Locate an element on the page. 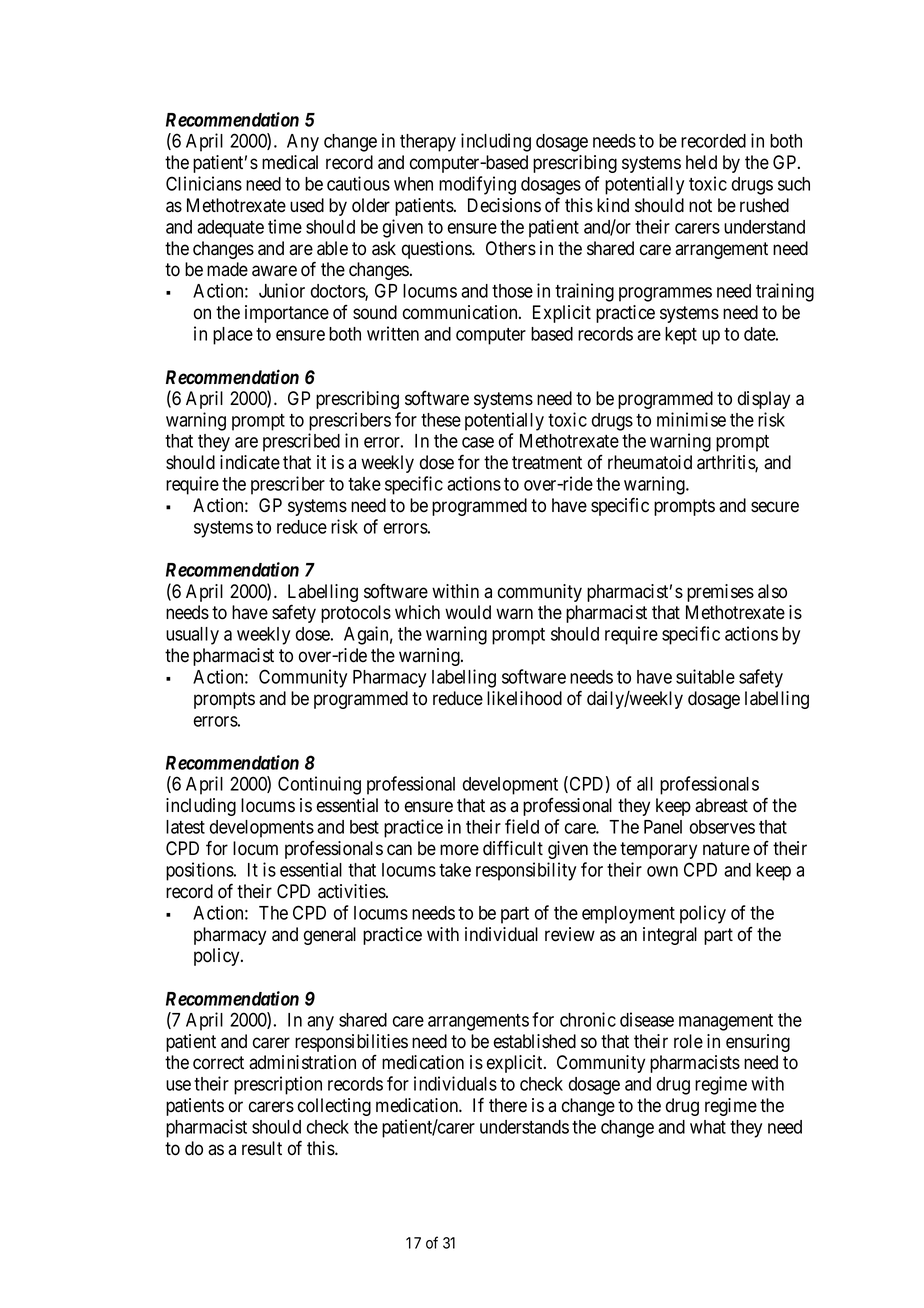 The height and width of the image is (1308, 924). would is located at coordinates (468, 612).
